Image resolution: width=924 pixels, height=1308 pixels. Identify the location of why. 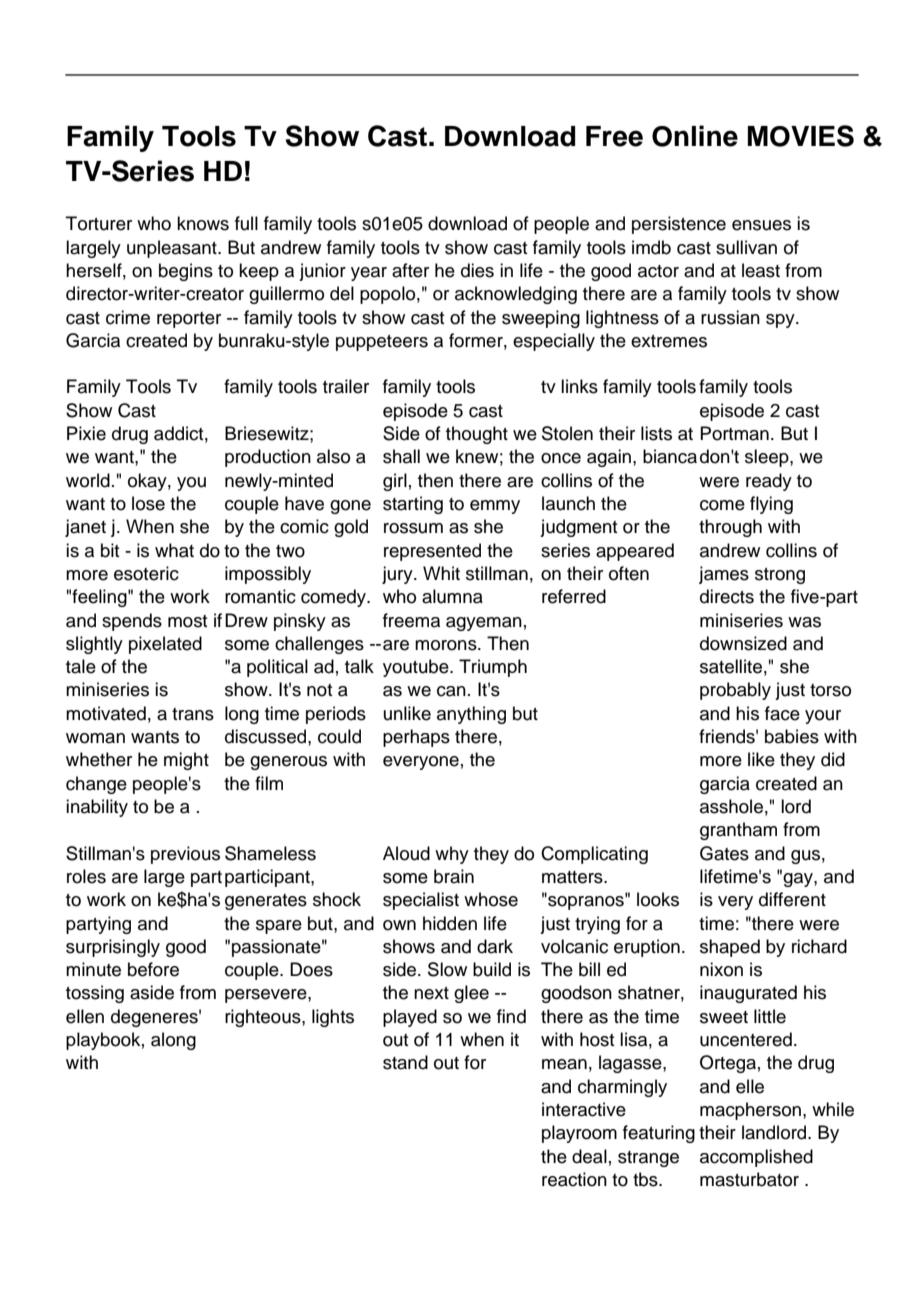
(452, 855).
